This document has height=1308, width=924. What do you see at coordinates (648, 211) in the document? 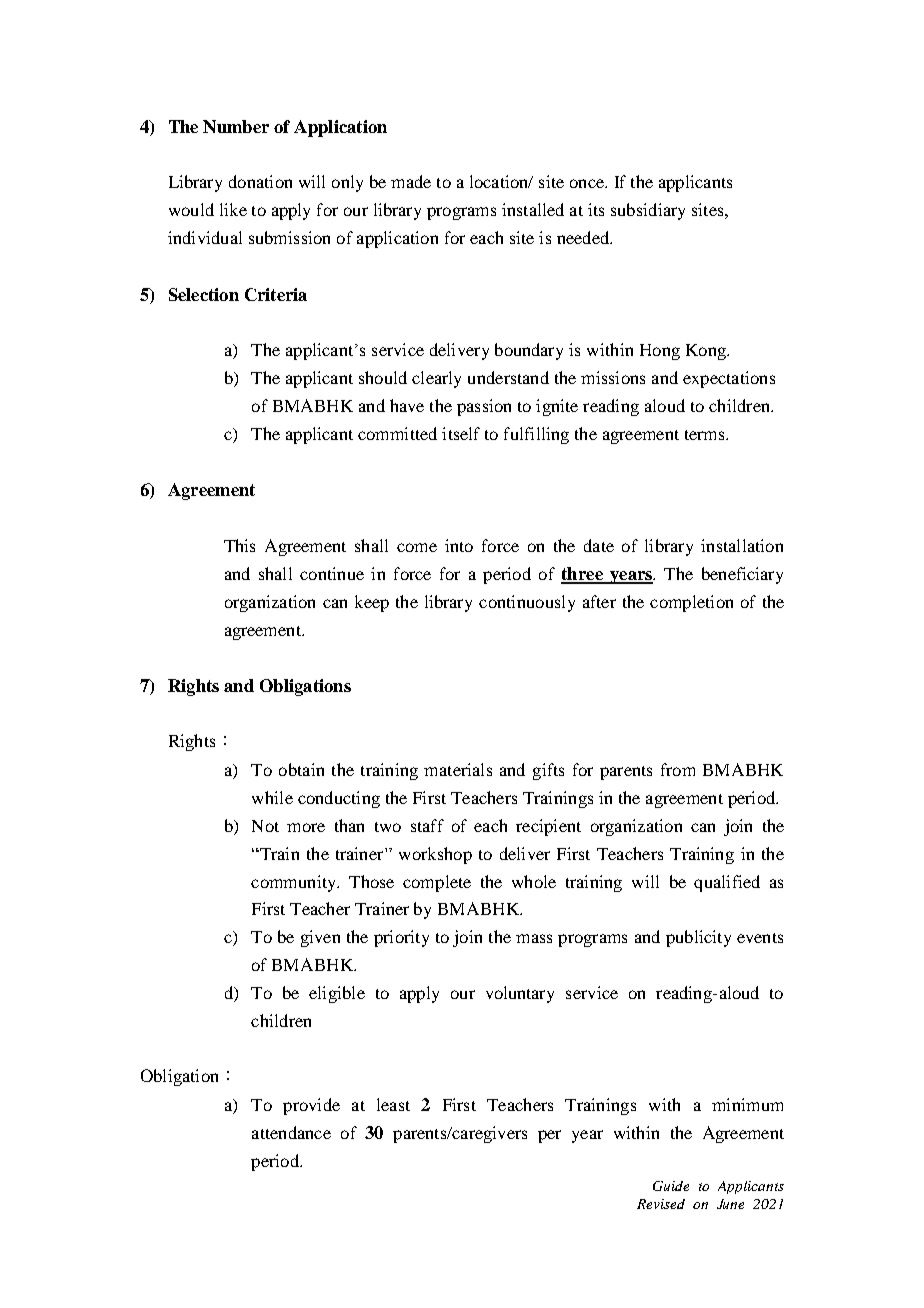
I see `subsidiary` at bounding box center [648, 211].
